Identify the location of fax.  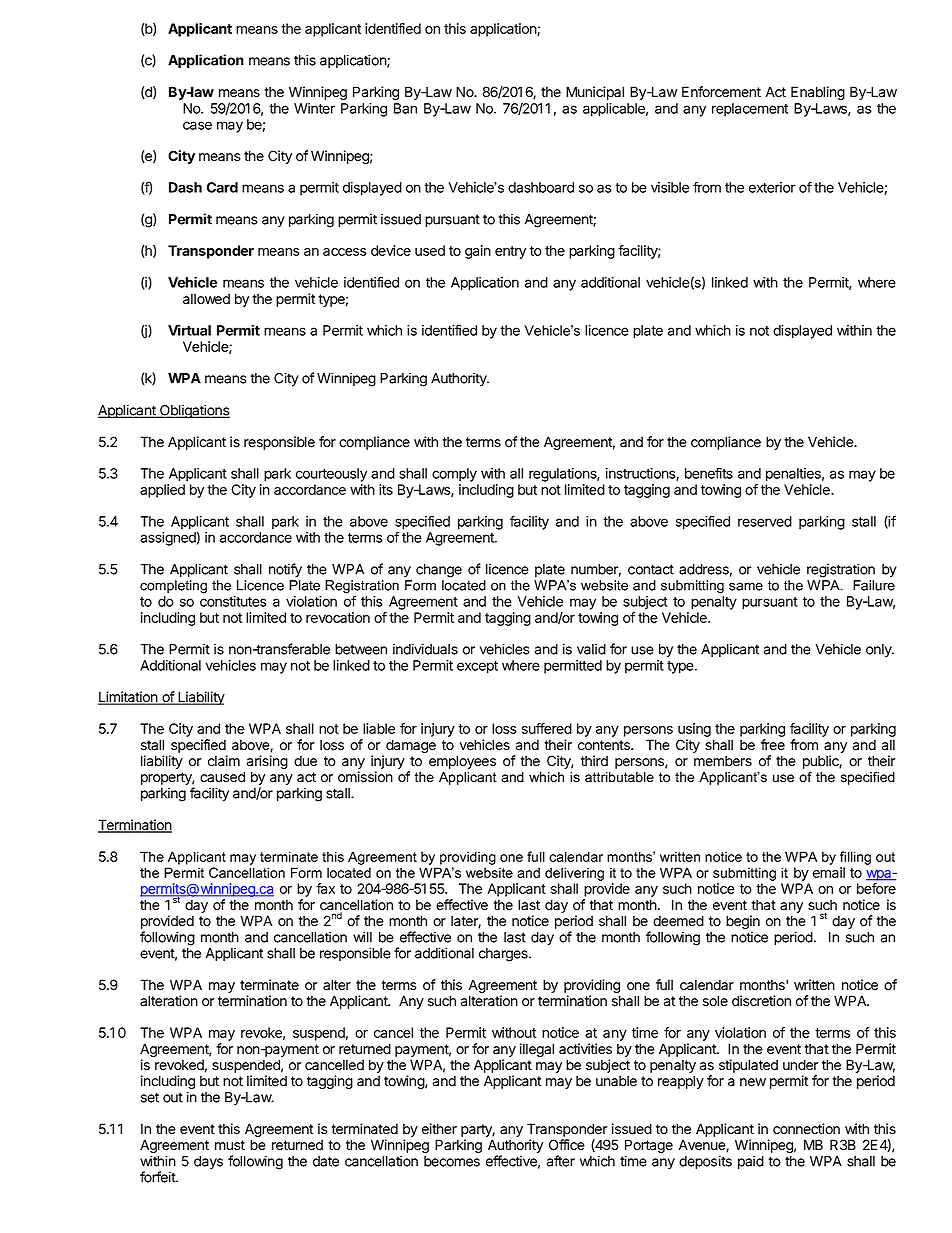
(325, 888).
